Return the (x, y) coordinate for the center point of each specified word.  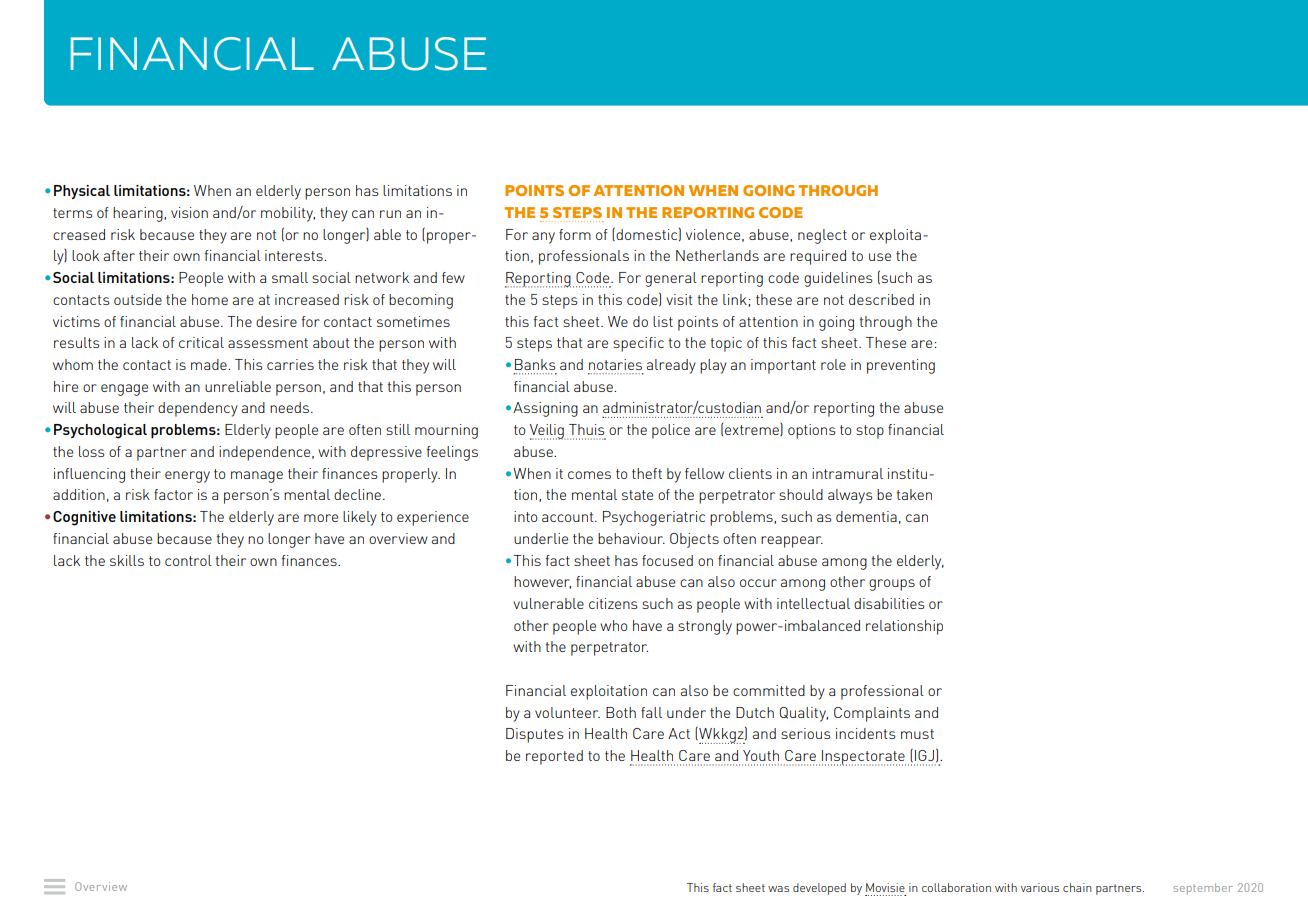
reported (554, 757)
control (188, 560)
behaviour (631, 538)
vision (189, 212)
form (575, 234)
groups (892, 585)
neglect (822, 236)
